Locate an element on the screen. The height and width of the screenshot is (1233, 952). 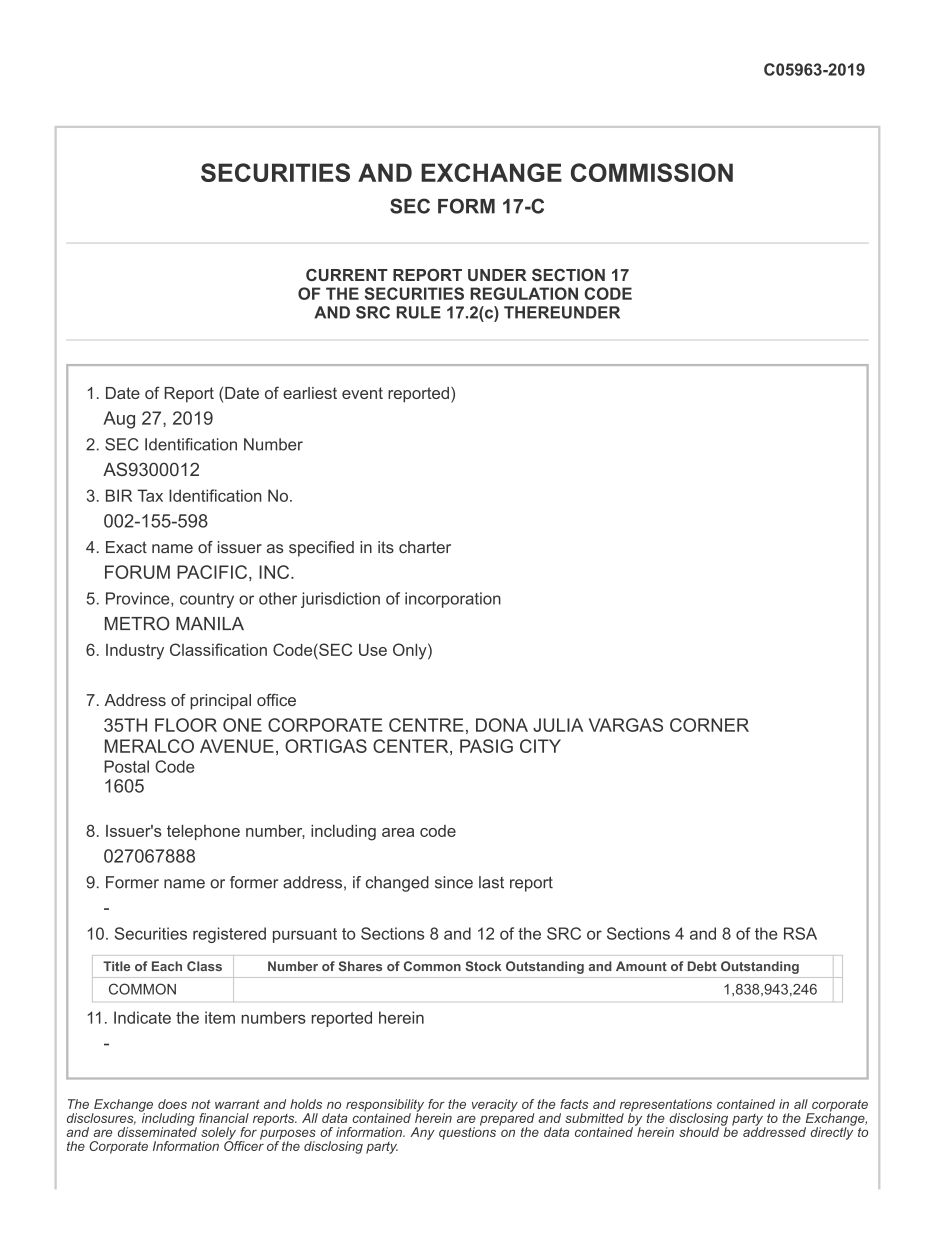
charter is located at coordinates (425, 547).
